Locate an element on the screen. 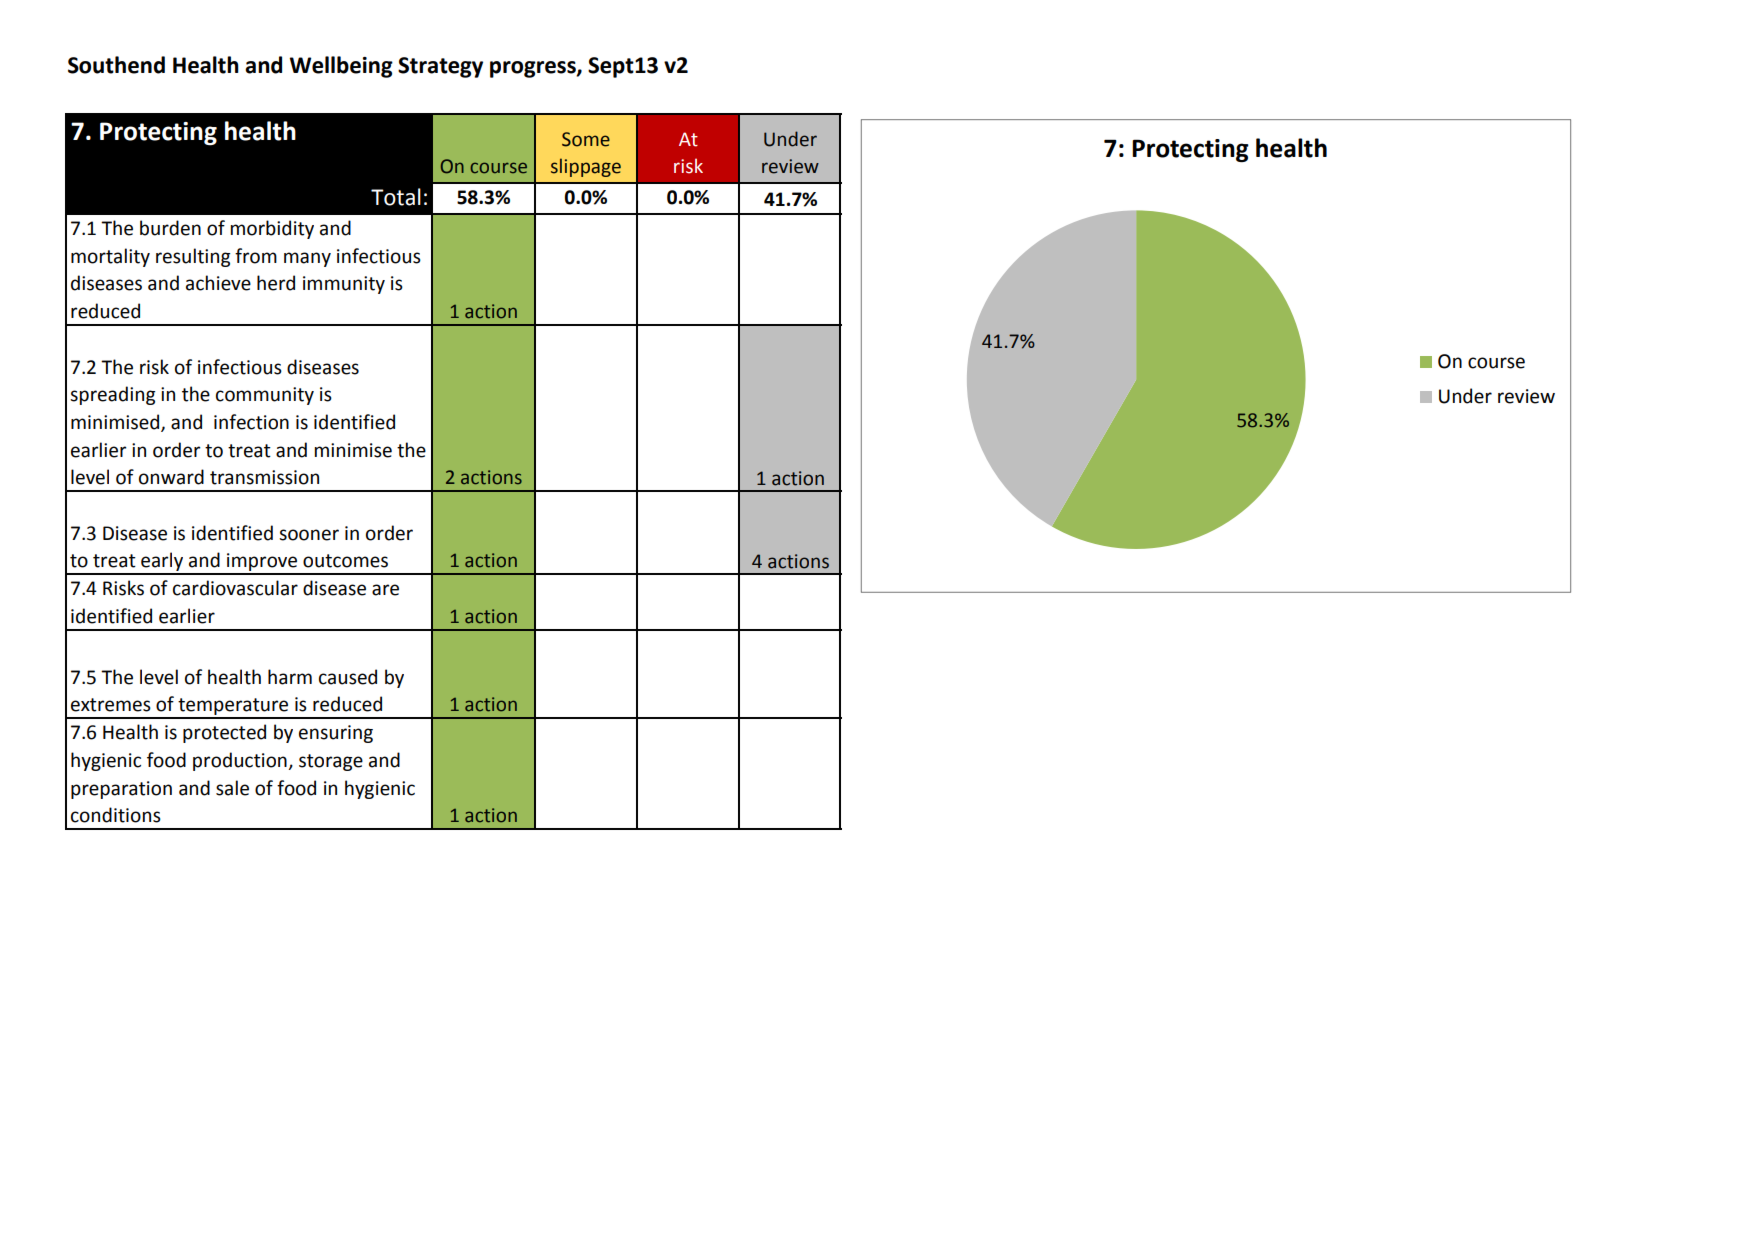  outcomes is located at coordinates (345, 561).
